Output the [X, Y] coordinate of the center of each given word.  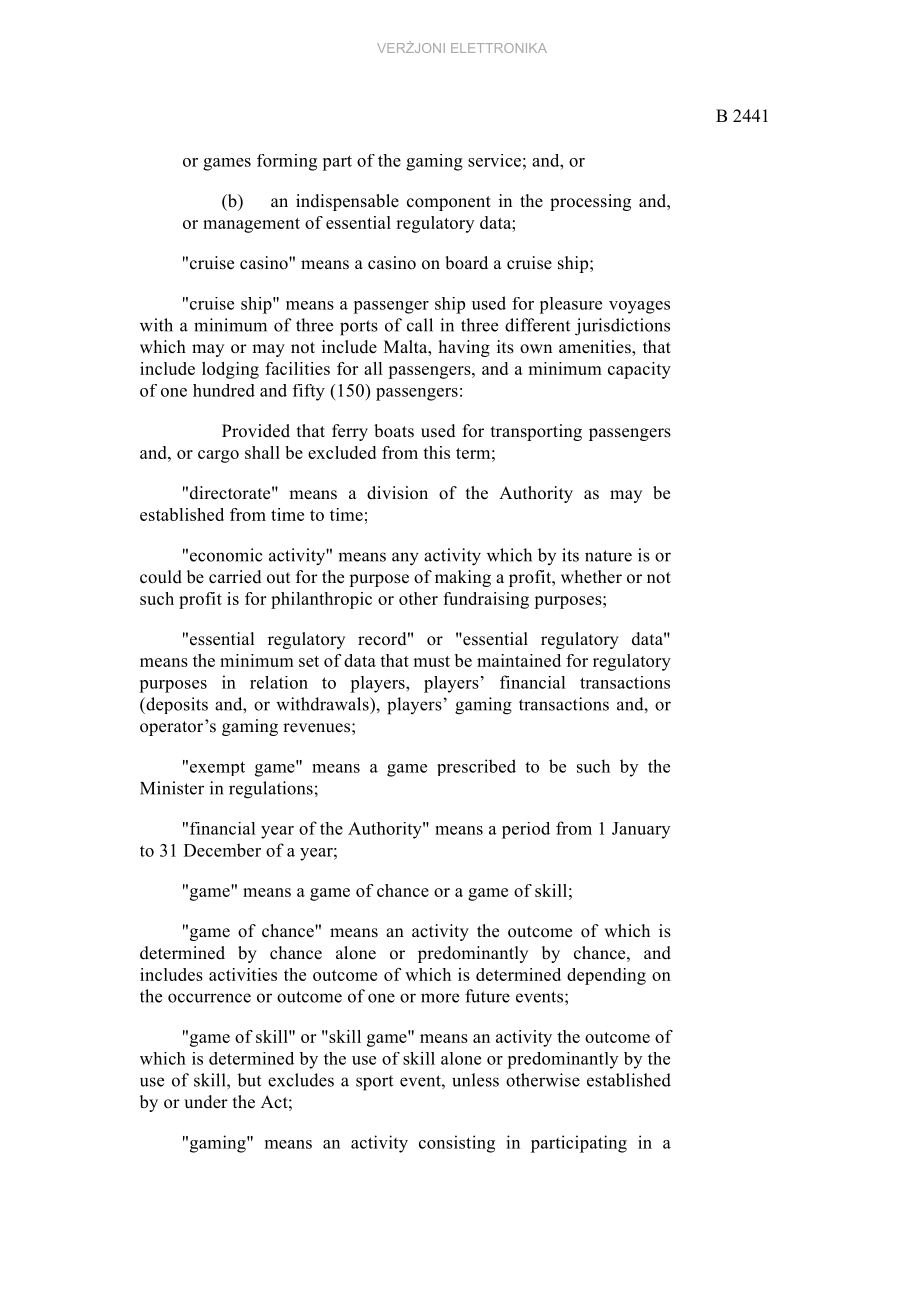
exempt [217, 768]
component [449, 203]
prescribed [476, 767]
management [251, 225]
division [397, 493]
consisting [457, 1144]
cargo [218, 456]
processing [590, 202]
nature [608, 556]
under [206, 1102]
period [526, 830]
